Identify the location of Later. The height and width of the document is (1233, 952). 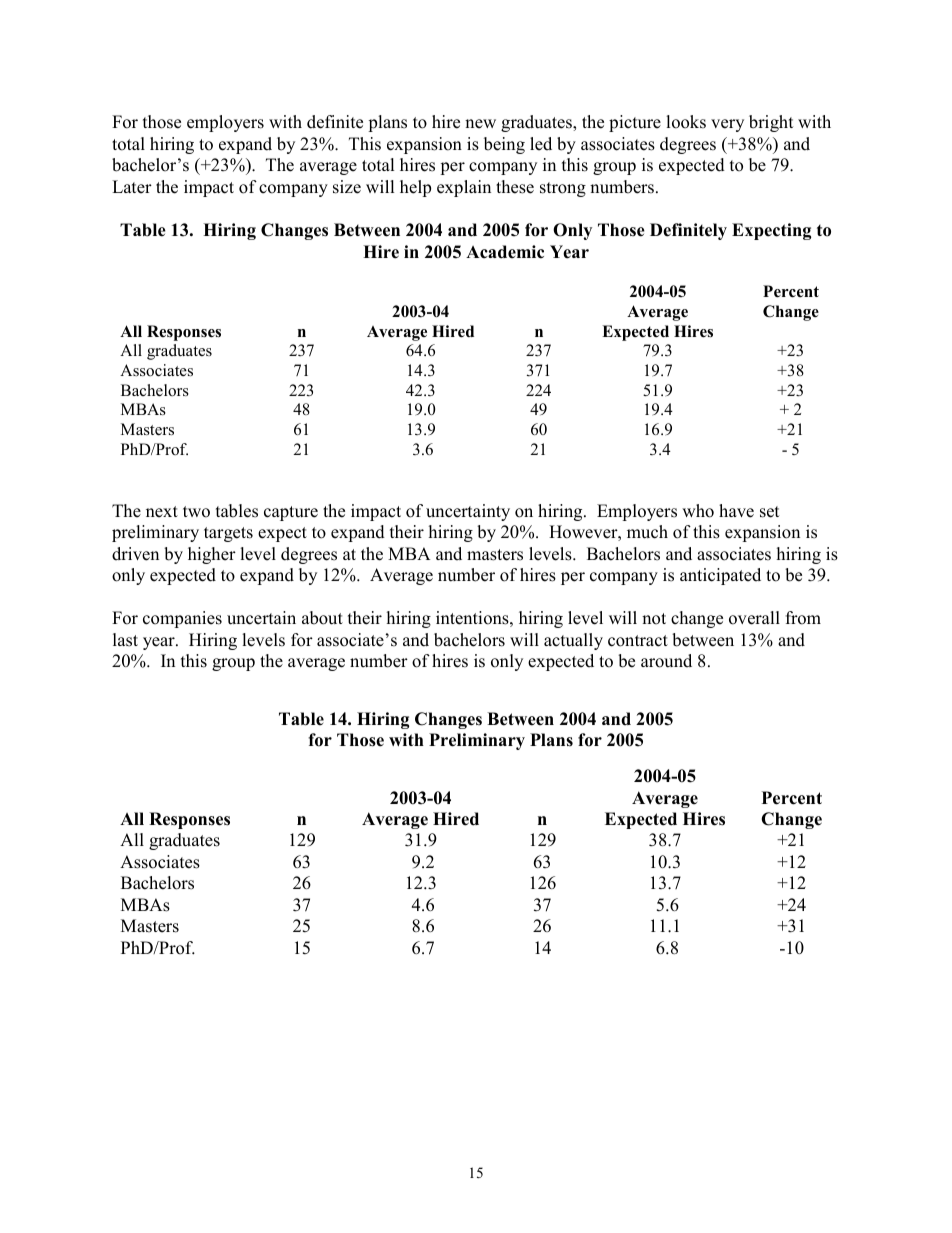
(132, 187).
